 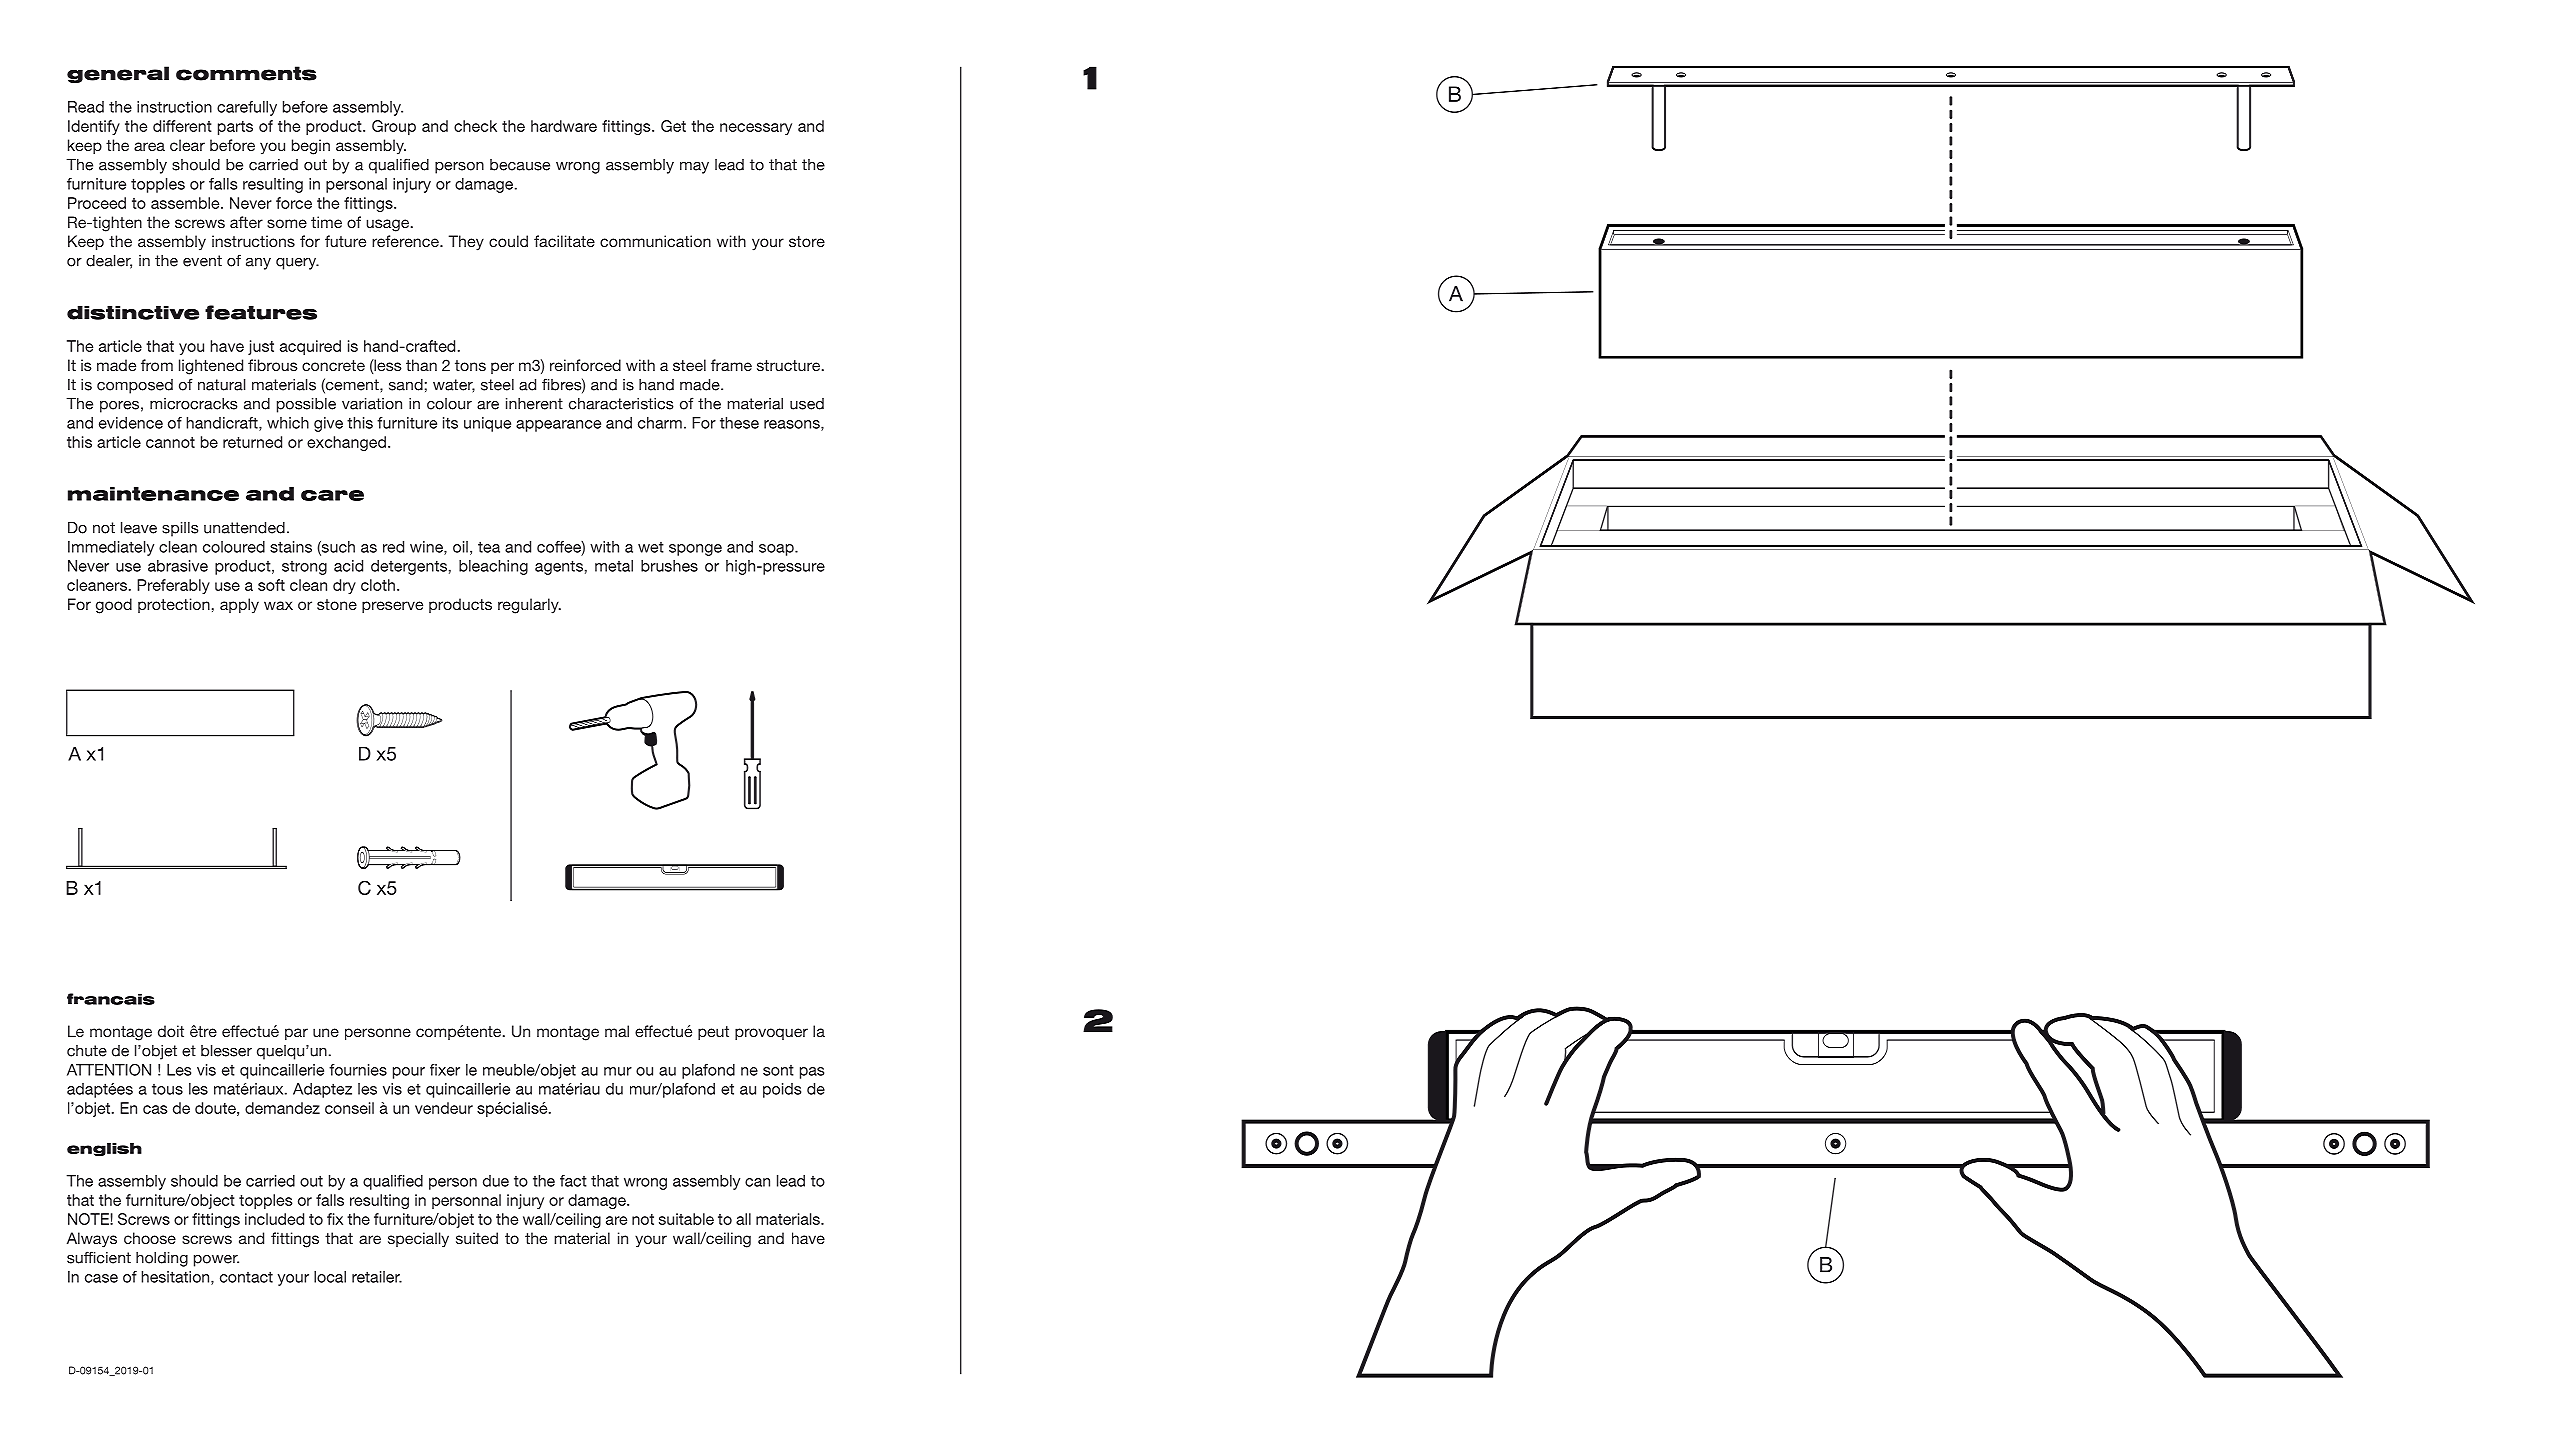 I want to click on necessary, so click(x=756, y=129).
